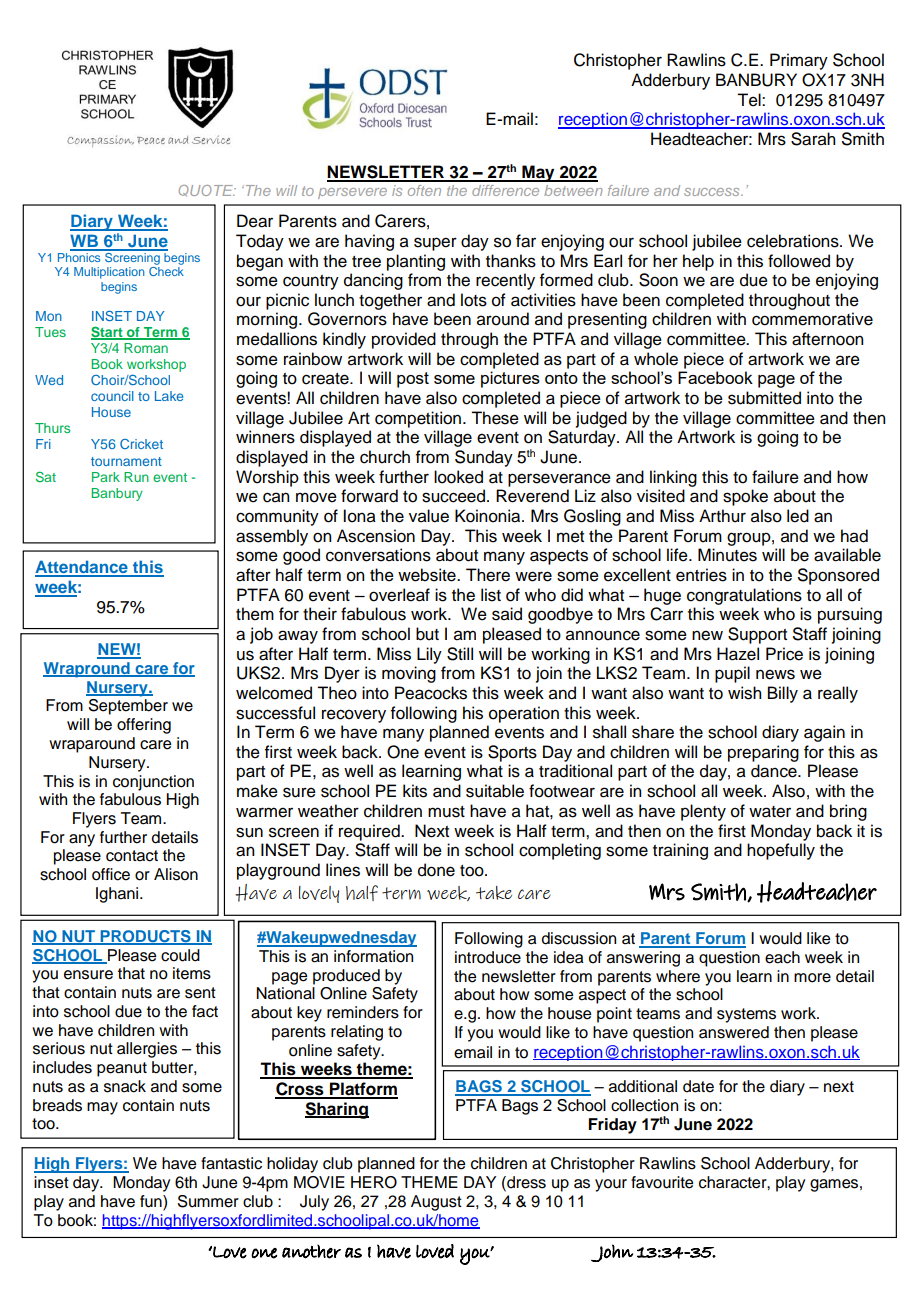  Describe the element at coordinates (764, 398) in the document. I see `submitted` at that location.
